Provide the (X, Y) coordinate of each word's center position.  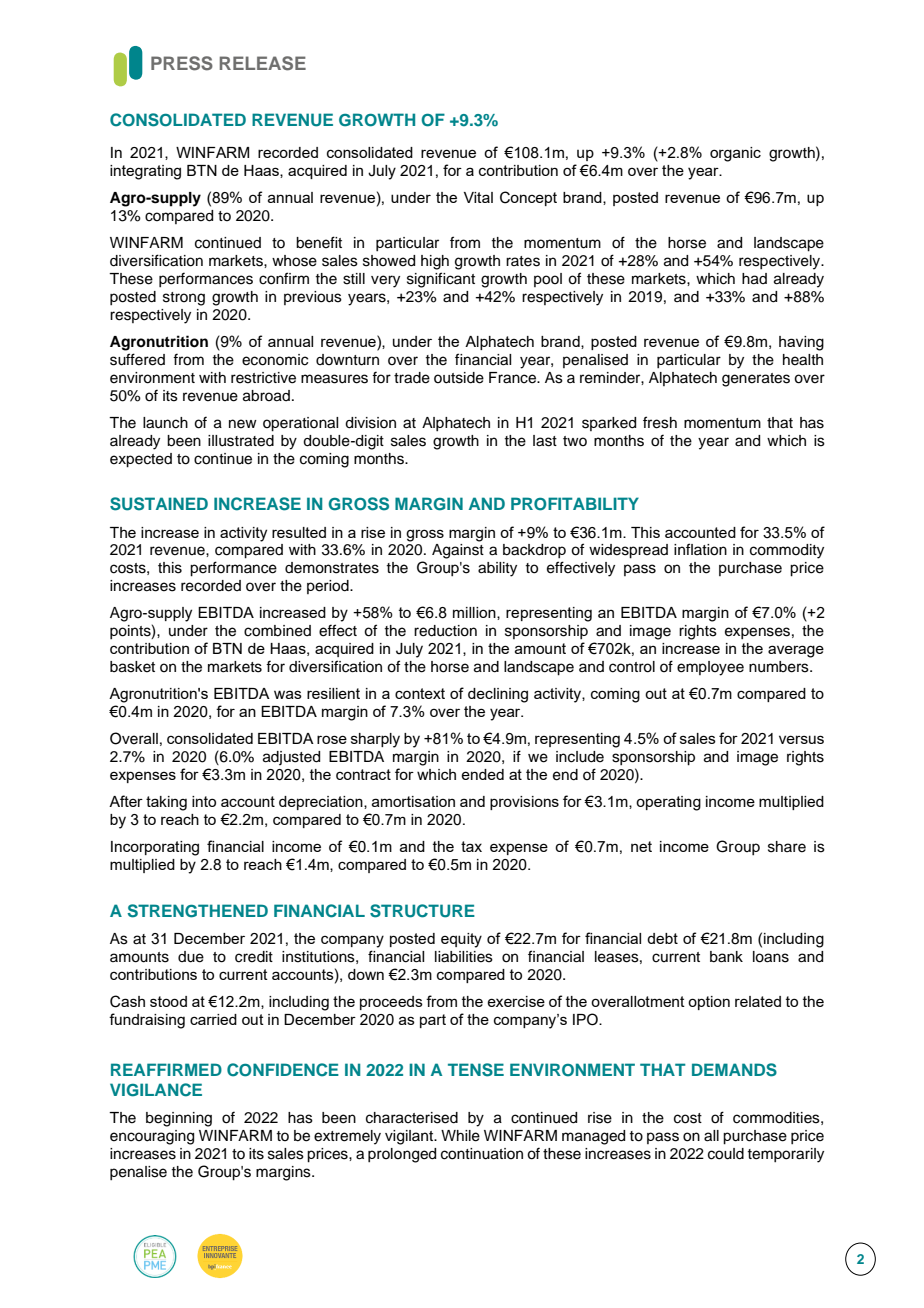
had (754, 279)
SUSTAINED (159, 504)
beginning (179, 1119)
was (288, 694)
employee (710, 668)
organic (735, 154)
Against (458, 551)
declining (498, 695)
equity (461, 940)
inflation (700, 549)
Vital (478, 197)
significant (441, 280)
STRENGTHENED (197, 911)
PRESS (182, 63)
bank (726, 957)
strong (184, 299)
